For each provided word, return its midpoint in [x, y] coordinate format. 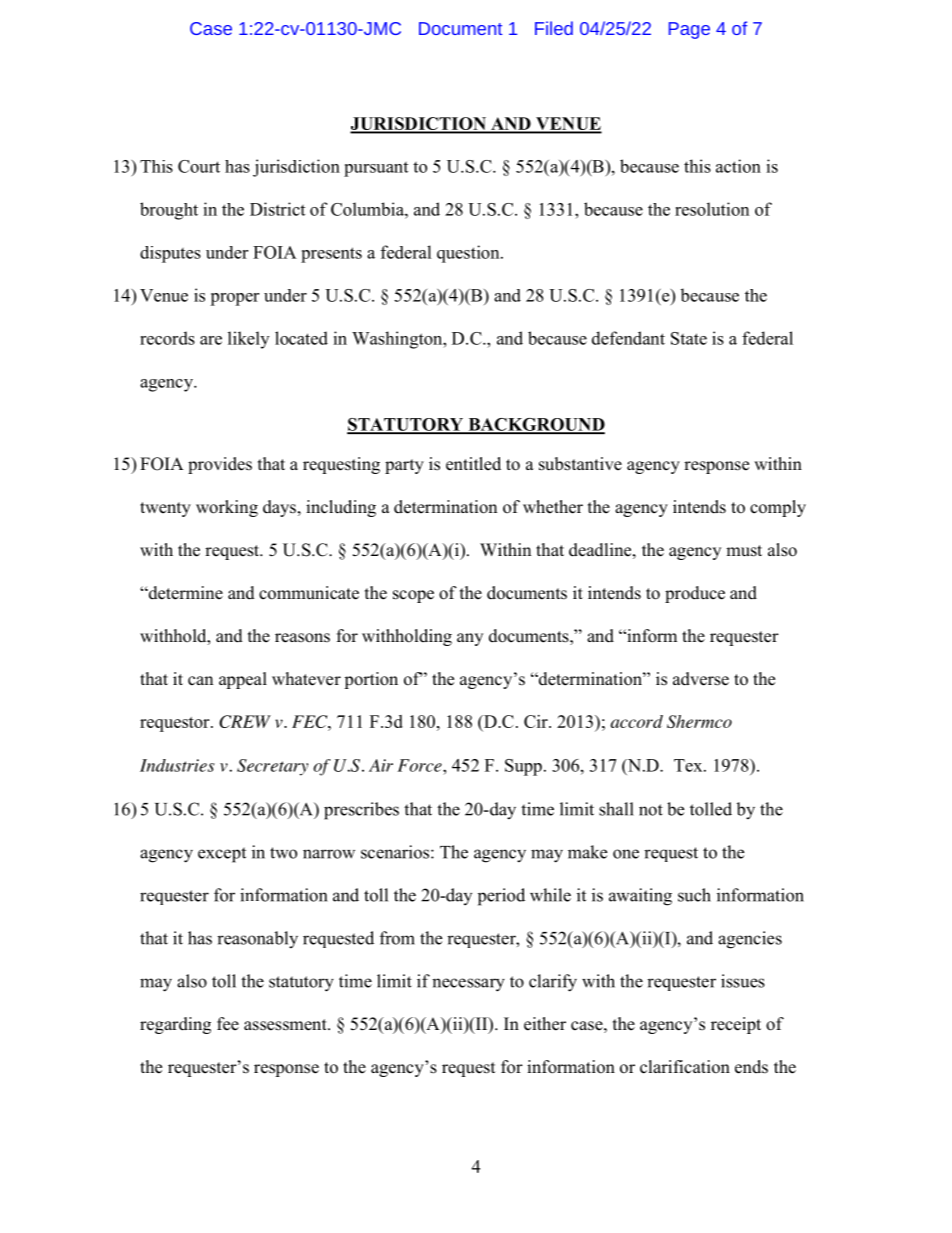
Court [199, 166]
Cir [537, 721]
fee [228, 1024]
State [689, 338]
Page [689, 30]
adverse [701, 679]
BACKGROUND [535, 425]
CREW [245, 721]
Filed [554, 28]
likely [248, 340]
